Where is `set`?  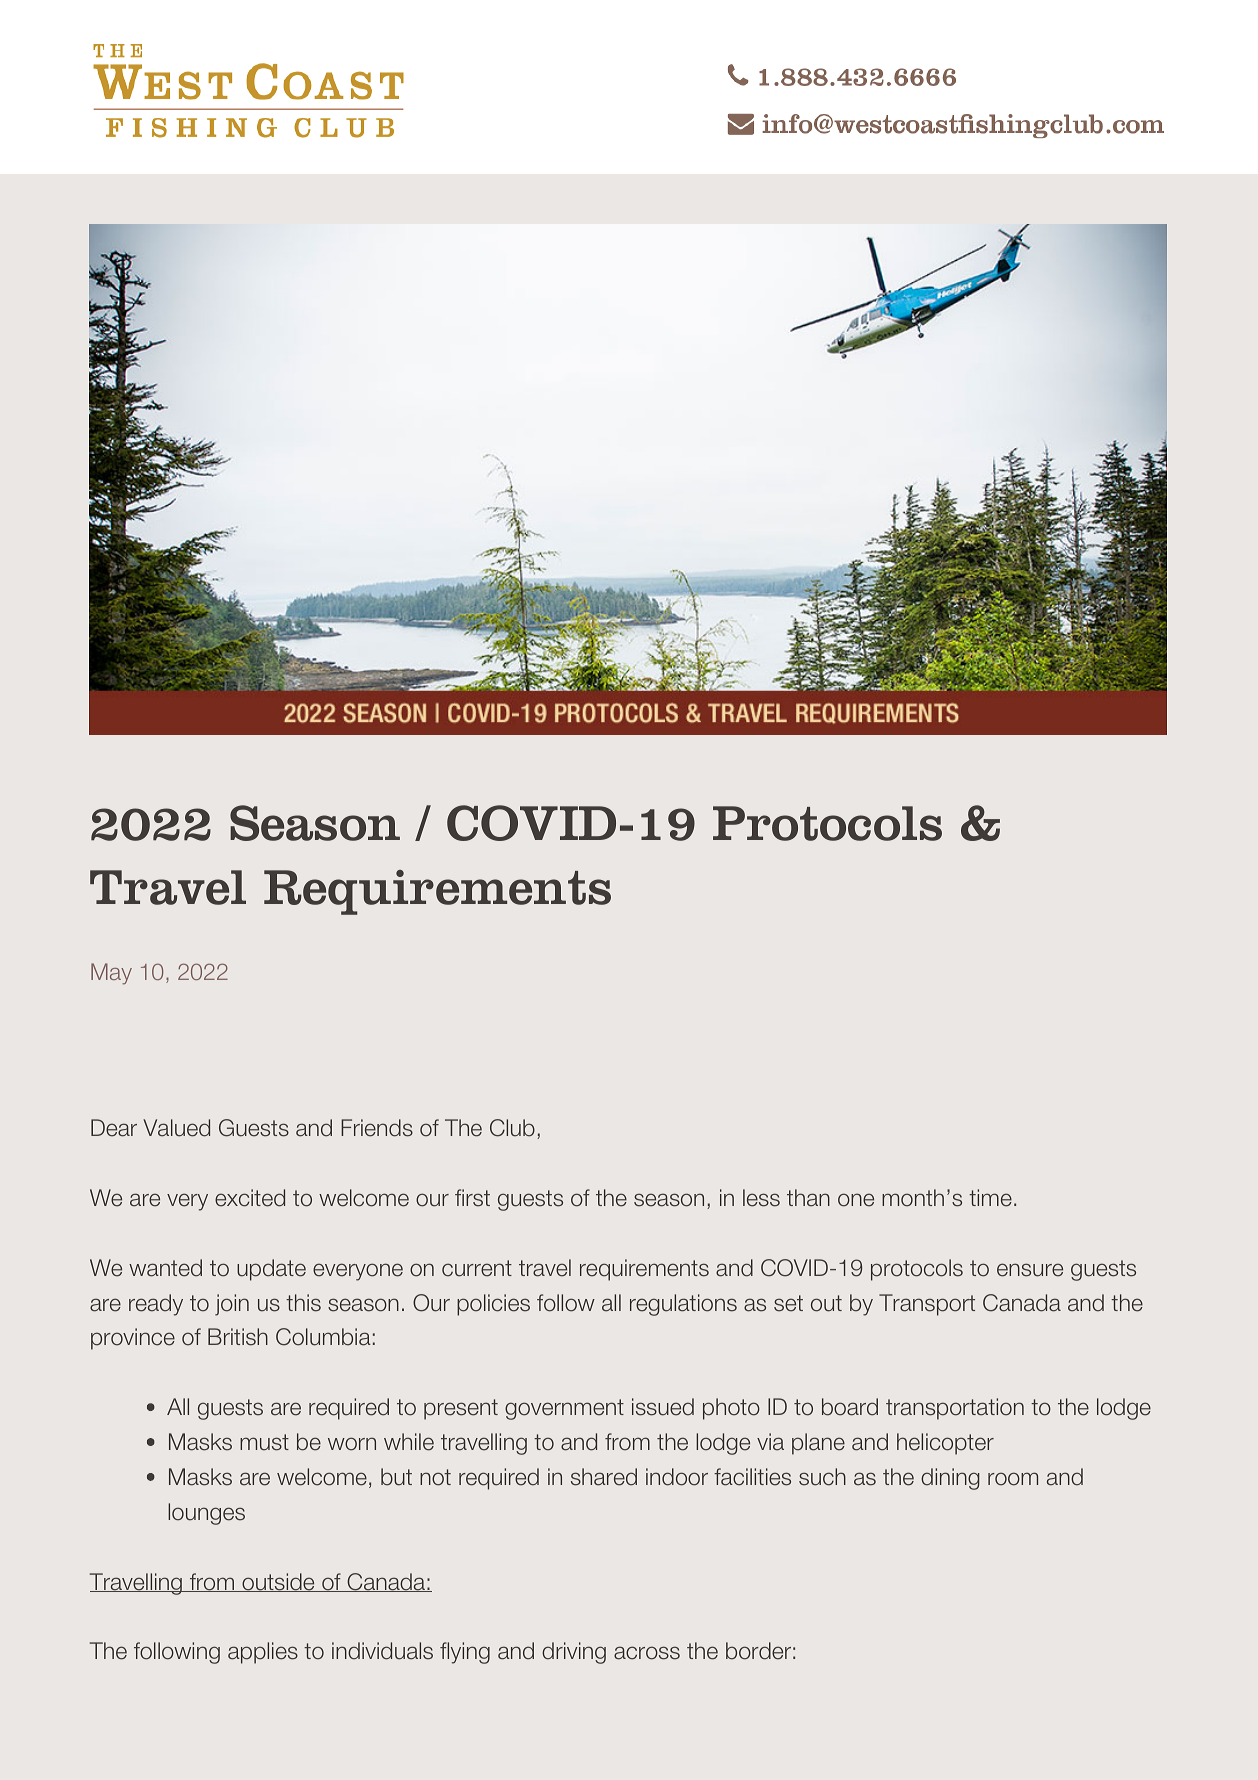
set is located at coordinates (788, 1303).
